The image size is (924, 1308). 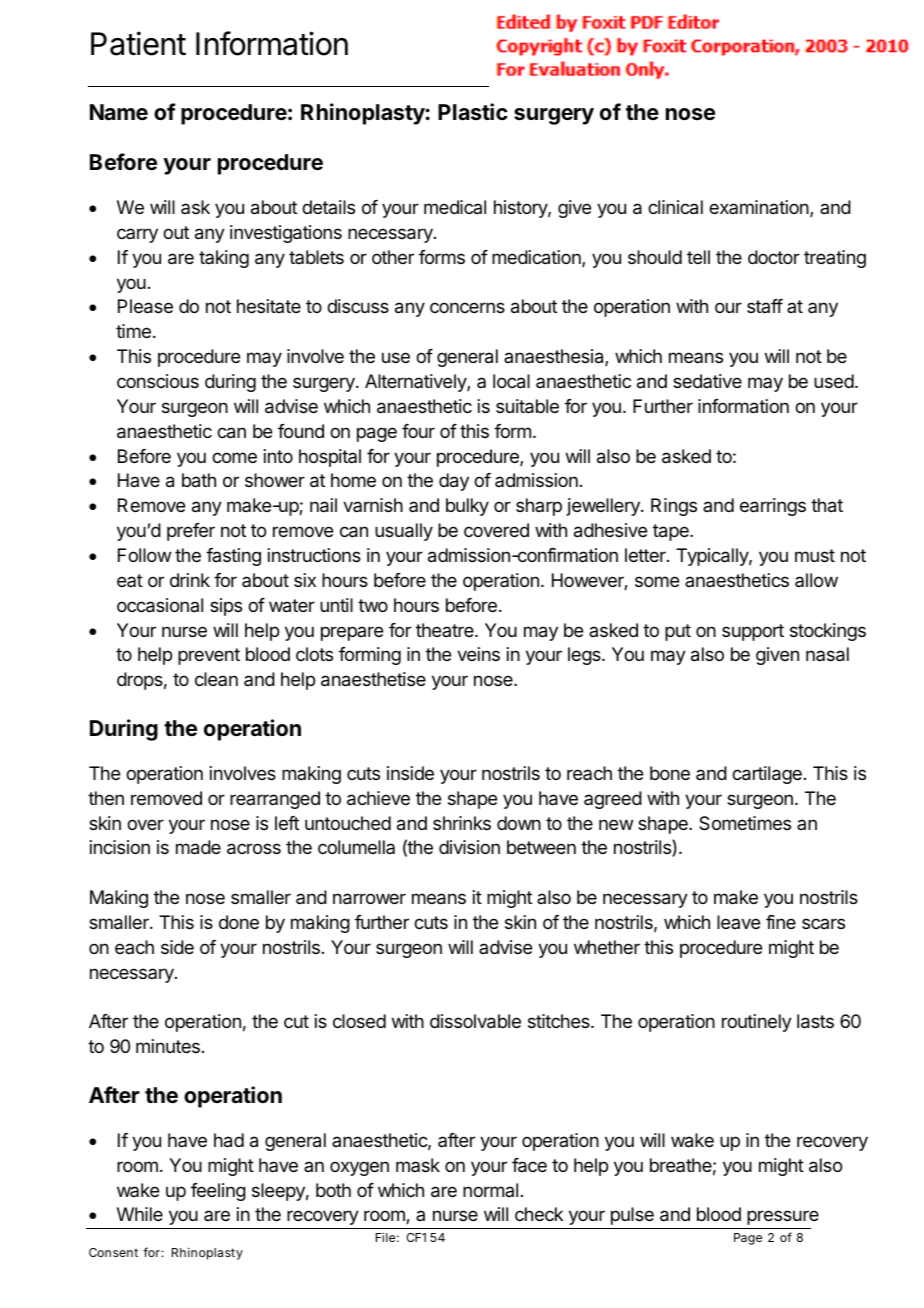 What do you see at coordinates (199, 480) in the page?
I see `bath` at bounding box center [199, 480].
